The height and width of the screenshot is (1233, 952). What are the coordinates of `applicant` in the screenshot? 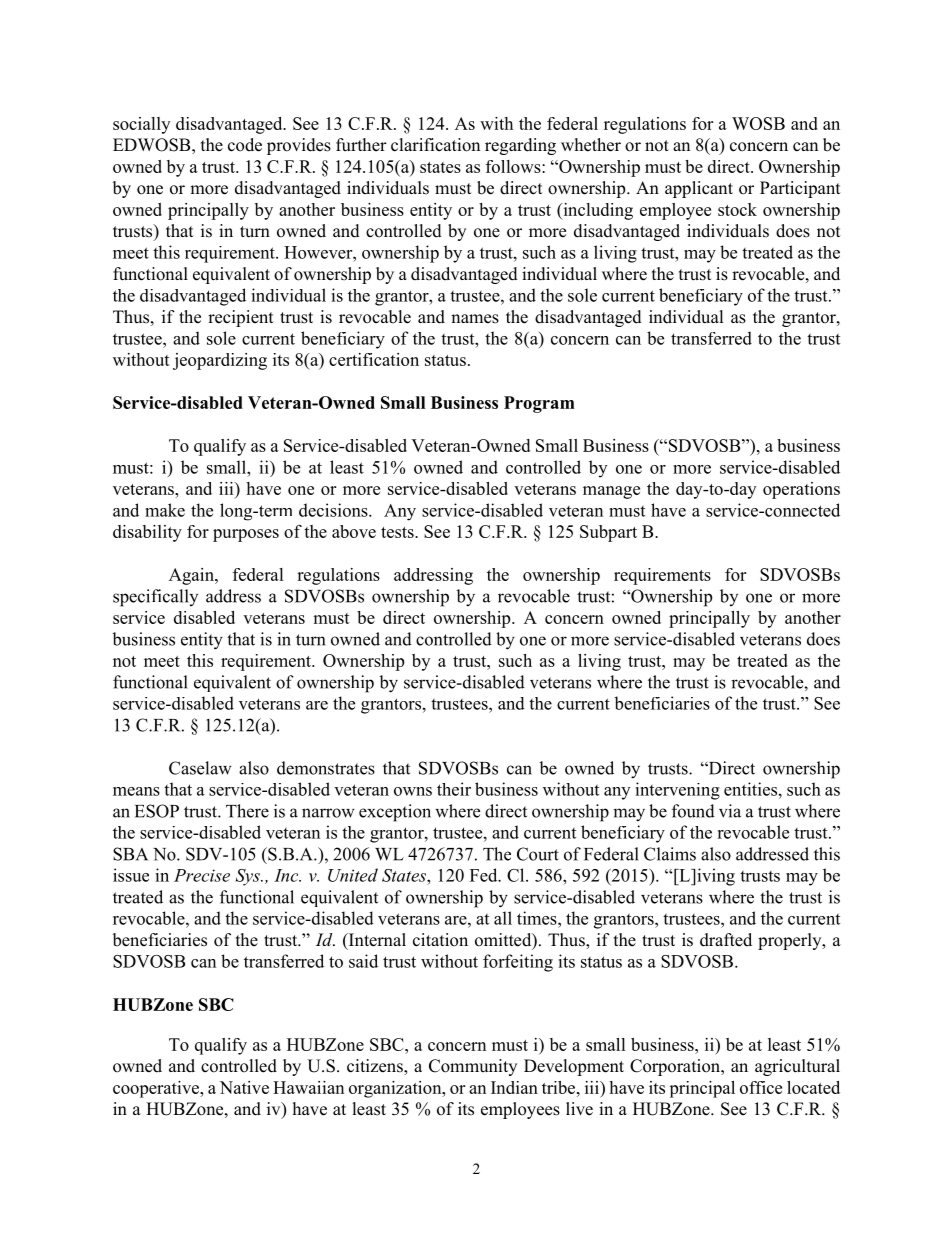 It's located at (699, 189).
